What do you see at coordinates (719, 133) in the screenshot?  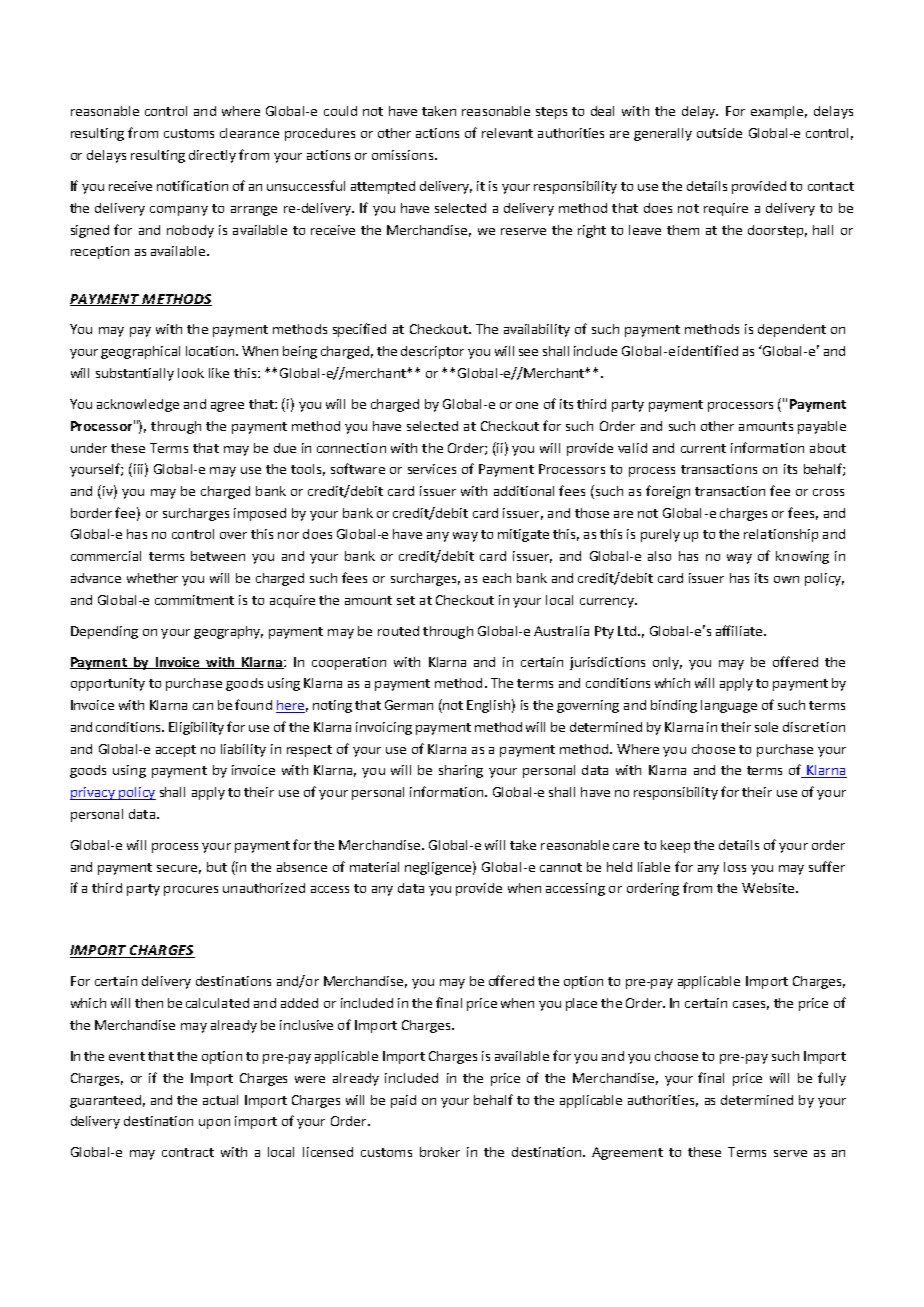 I see `outside` at bounding box center [719, 133].
